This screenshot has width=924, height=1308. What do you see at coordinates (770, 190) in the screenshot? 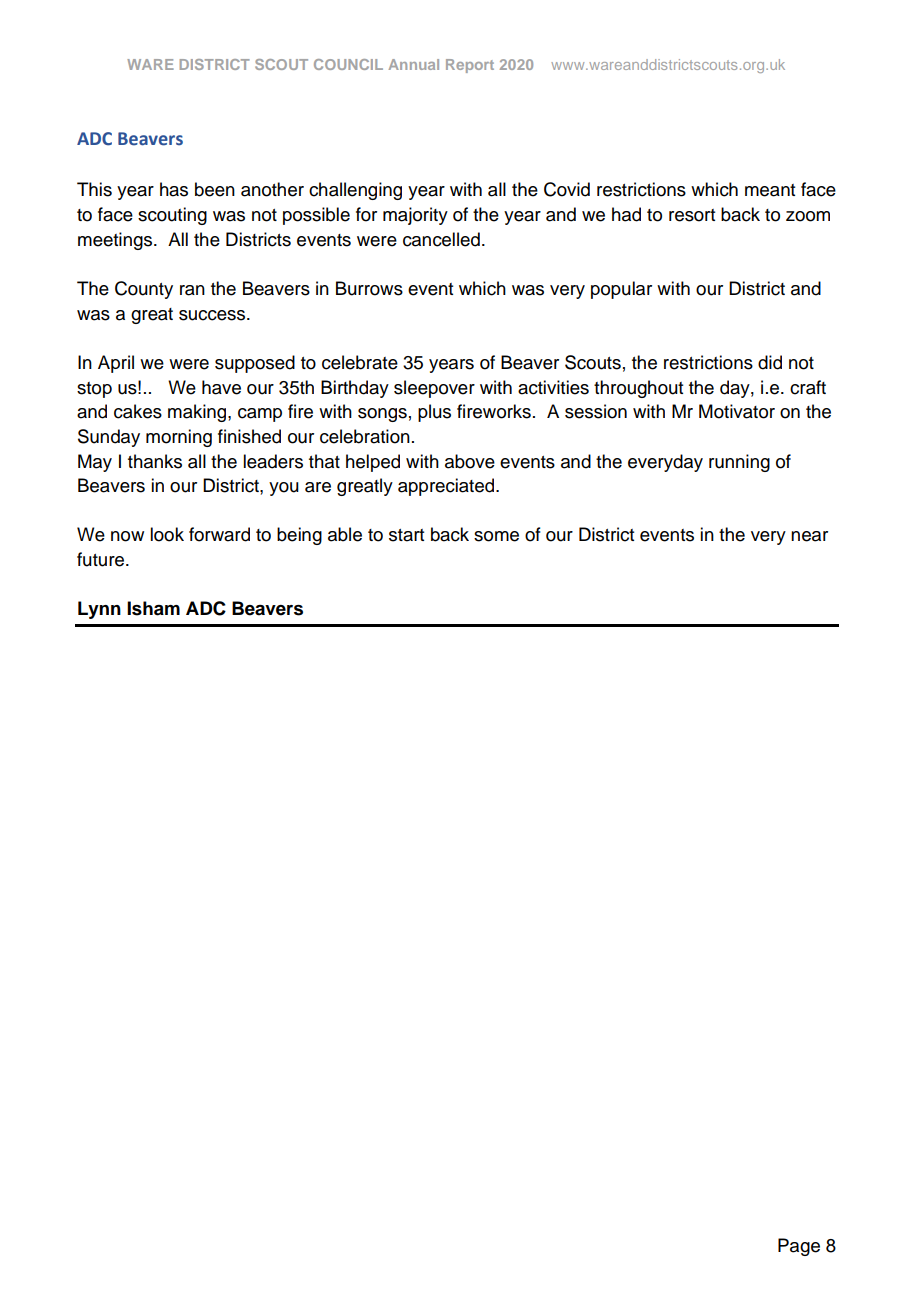
I see `meant` at bounding box center [770, 190].
